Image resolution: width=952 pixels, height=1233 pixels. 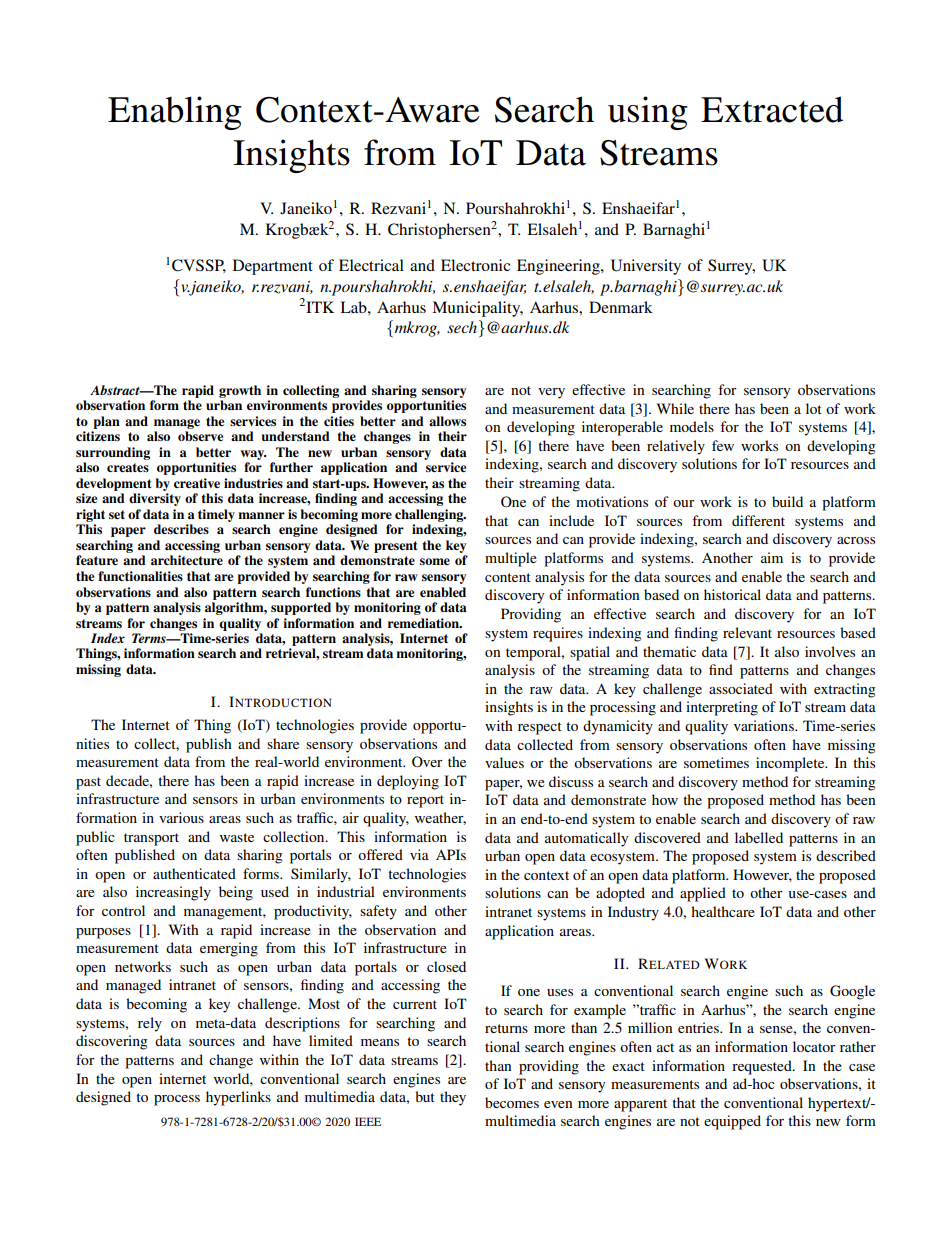 What do you see at coordinates (453, 1098) in the screenshot?
I see `they` at bounding box center [453, 1098].
